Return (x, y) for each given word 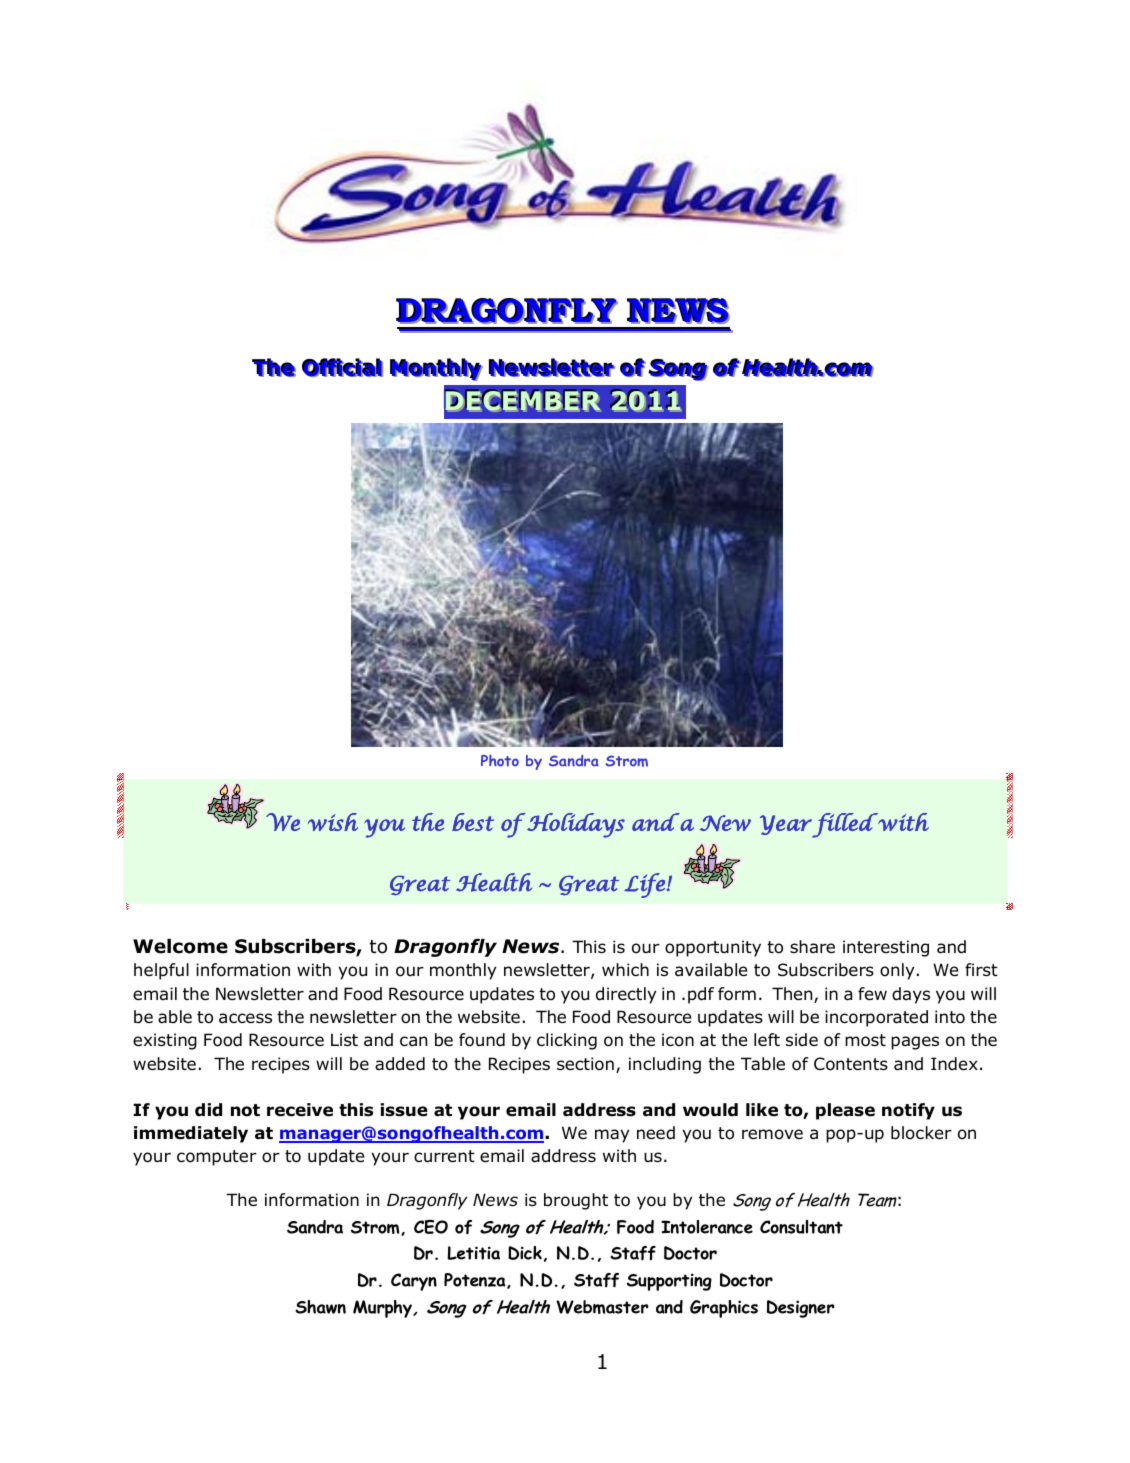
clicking (567, 1041)
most (865, 1040)
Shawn (320, 1307)
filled (845, 825)
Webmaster (602, 1307)
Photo (500, 760)
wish (333, 822)
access (245, 1018)
